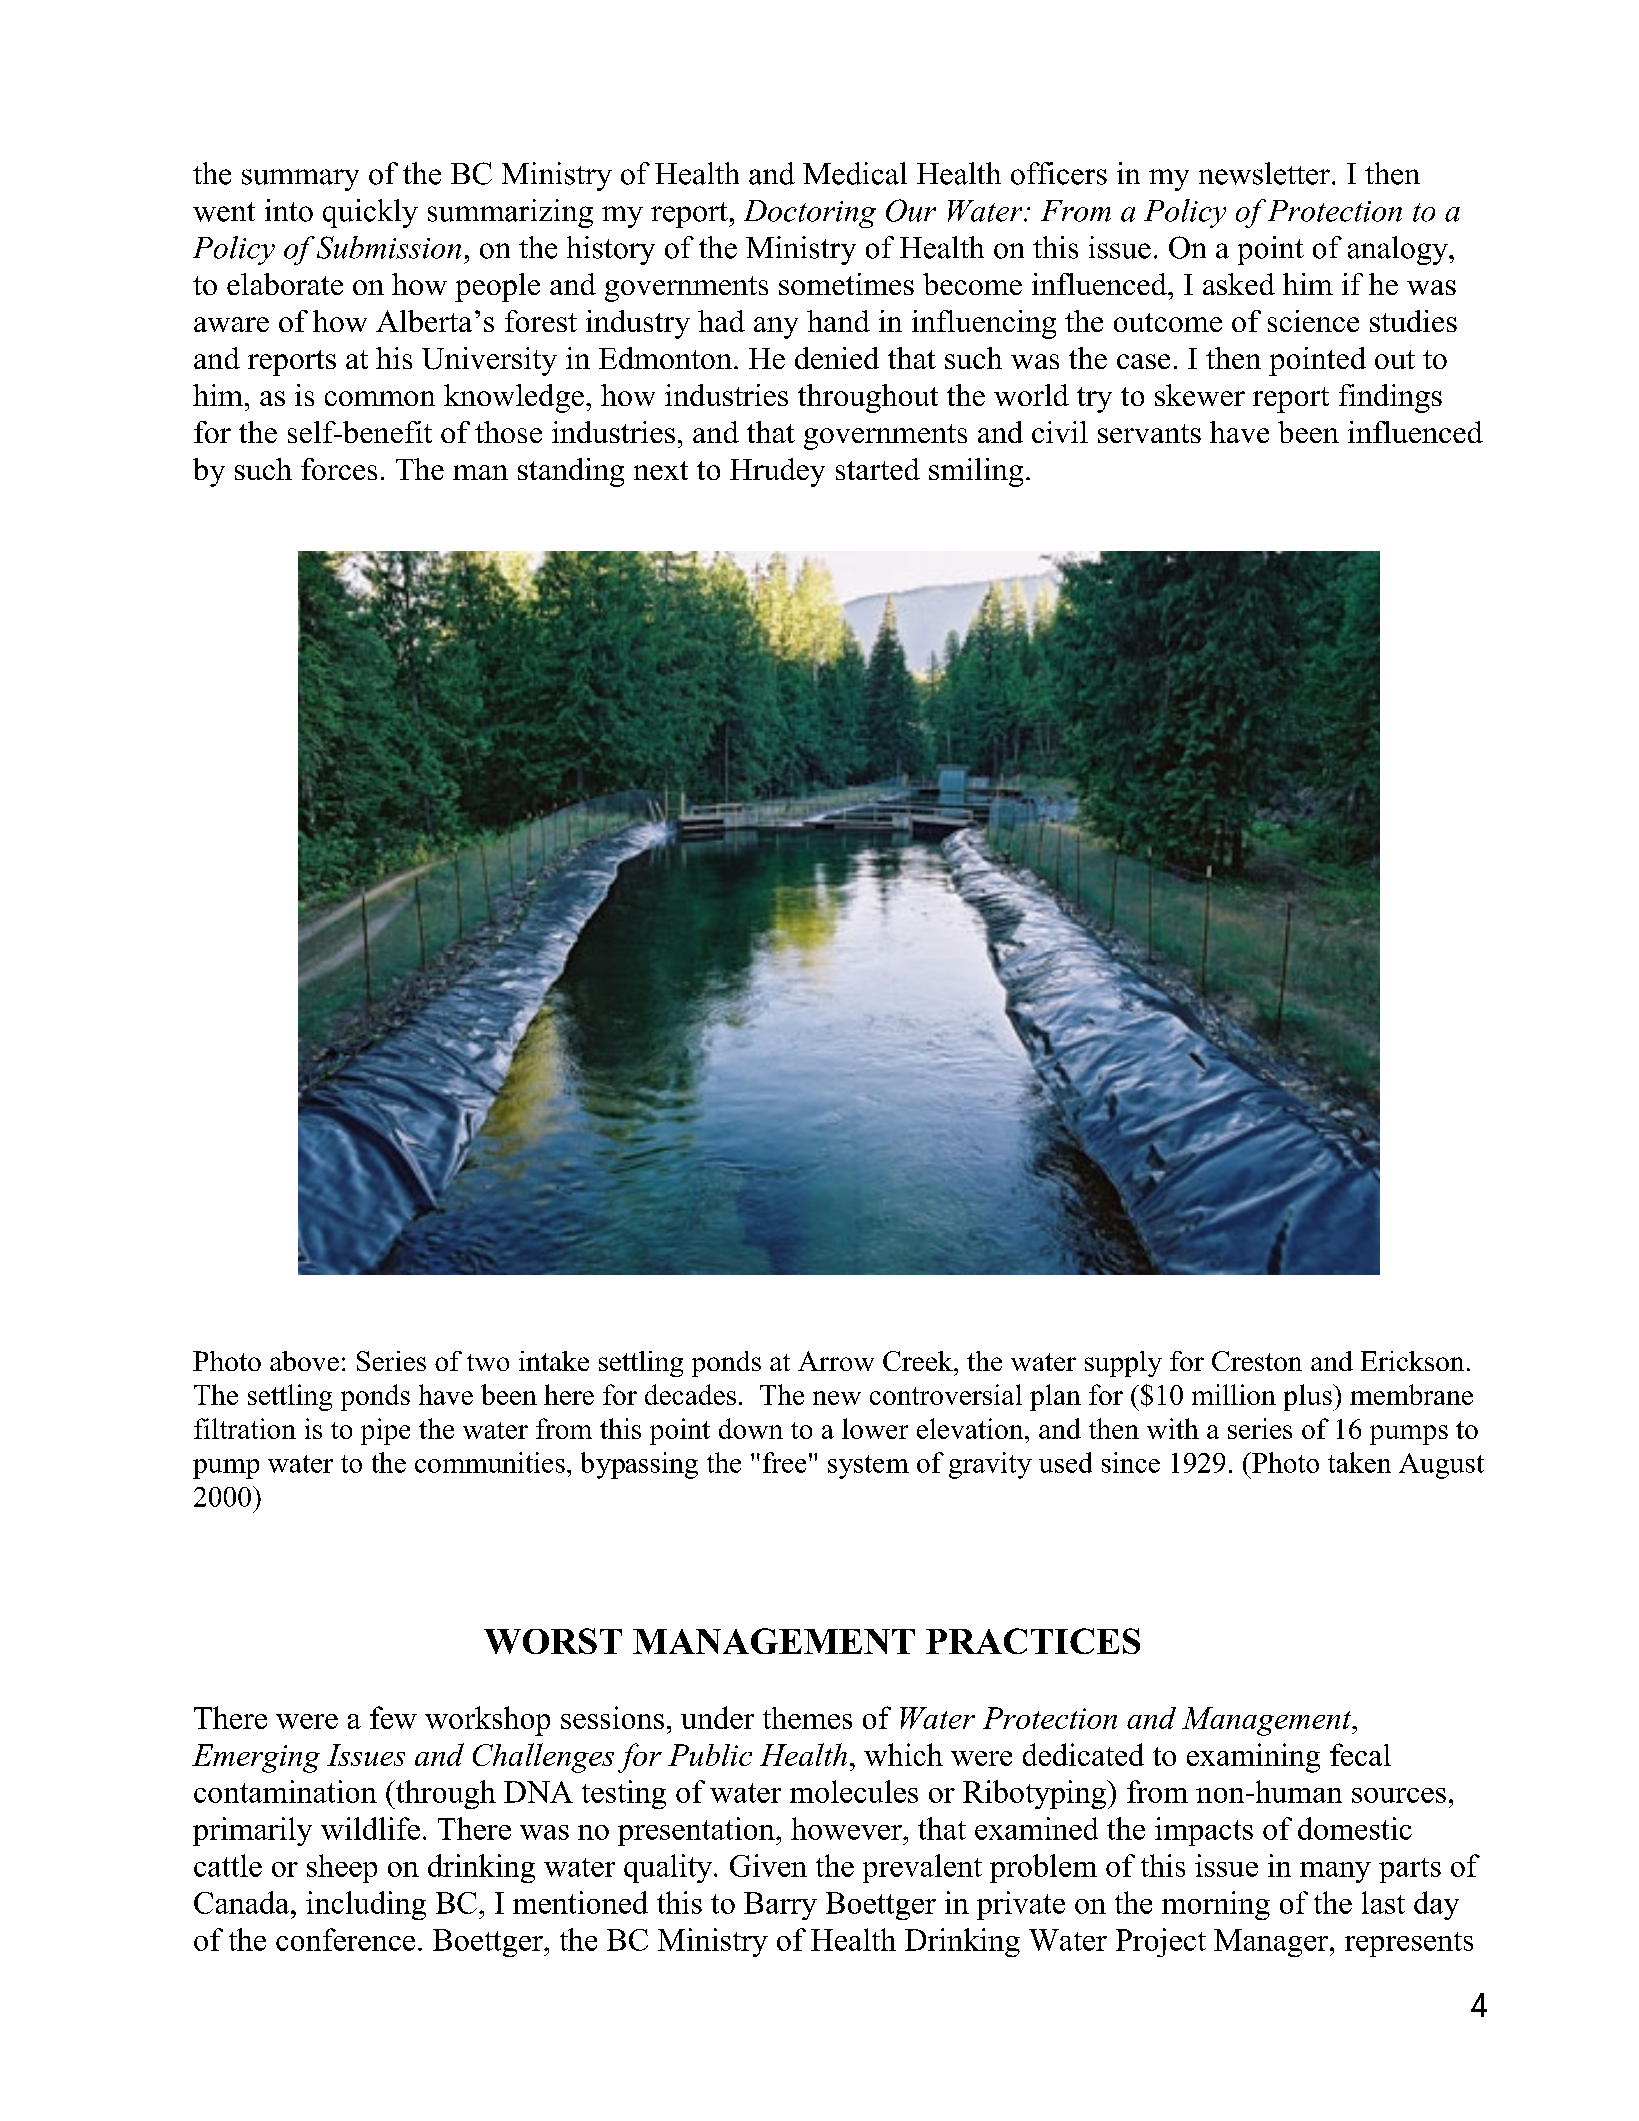 Image resolution: width=1639 pixels, height=2121 pixels. I want to click on servants, so click(1149, 433).
